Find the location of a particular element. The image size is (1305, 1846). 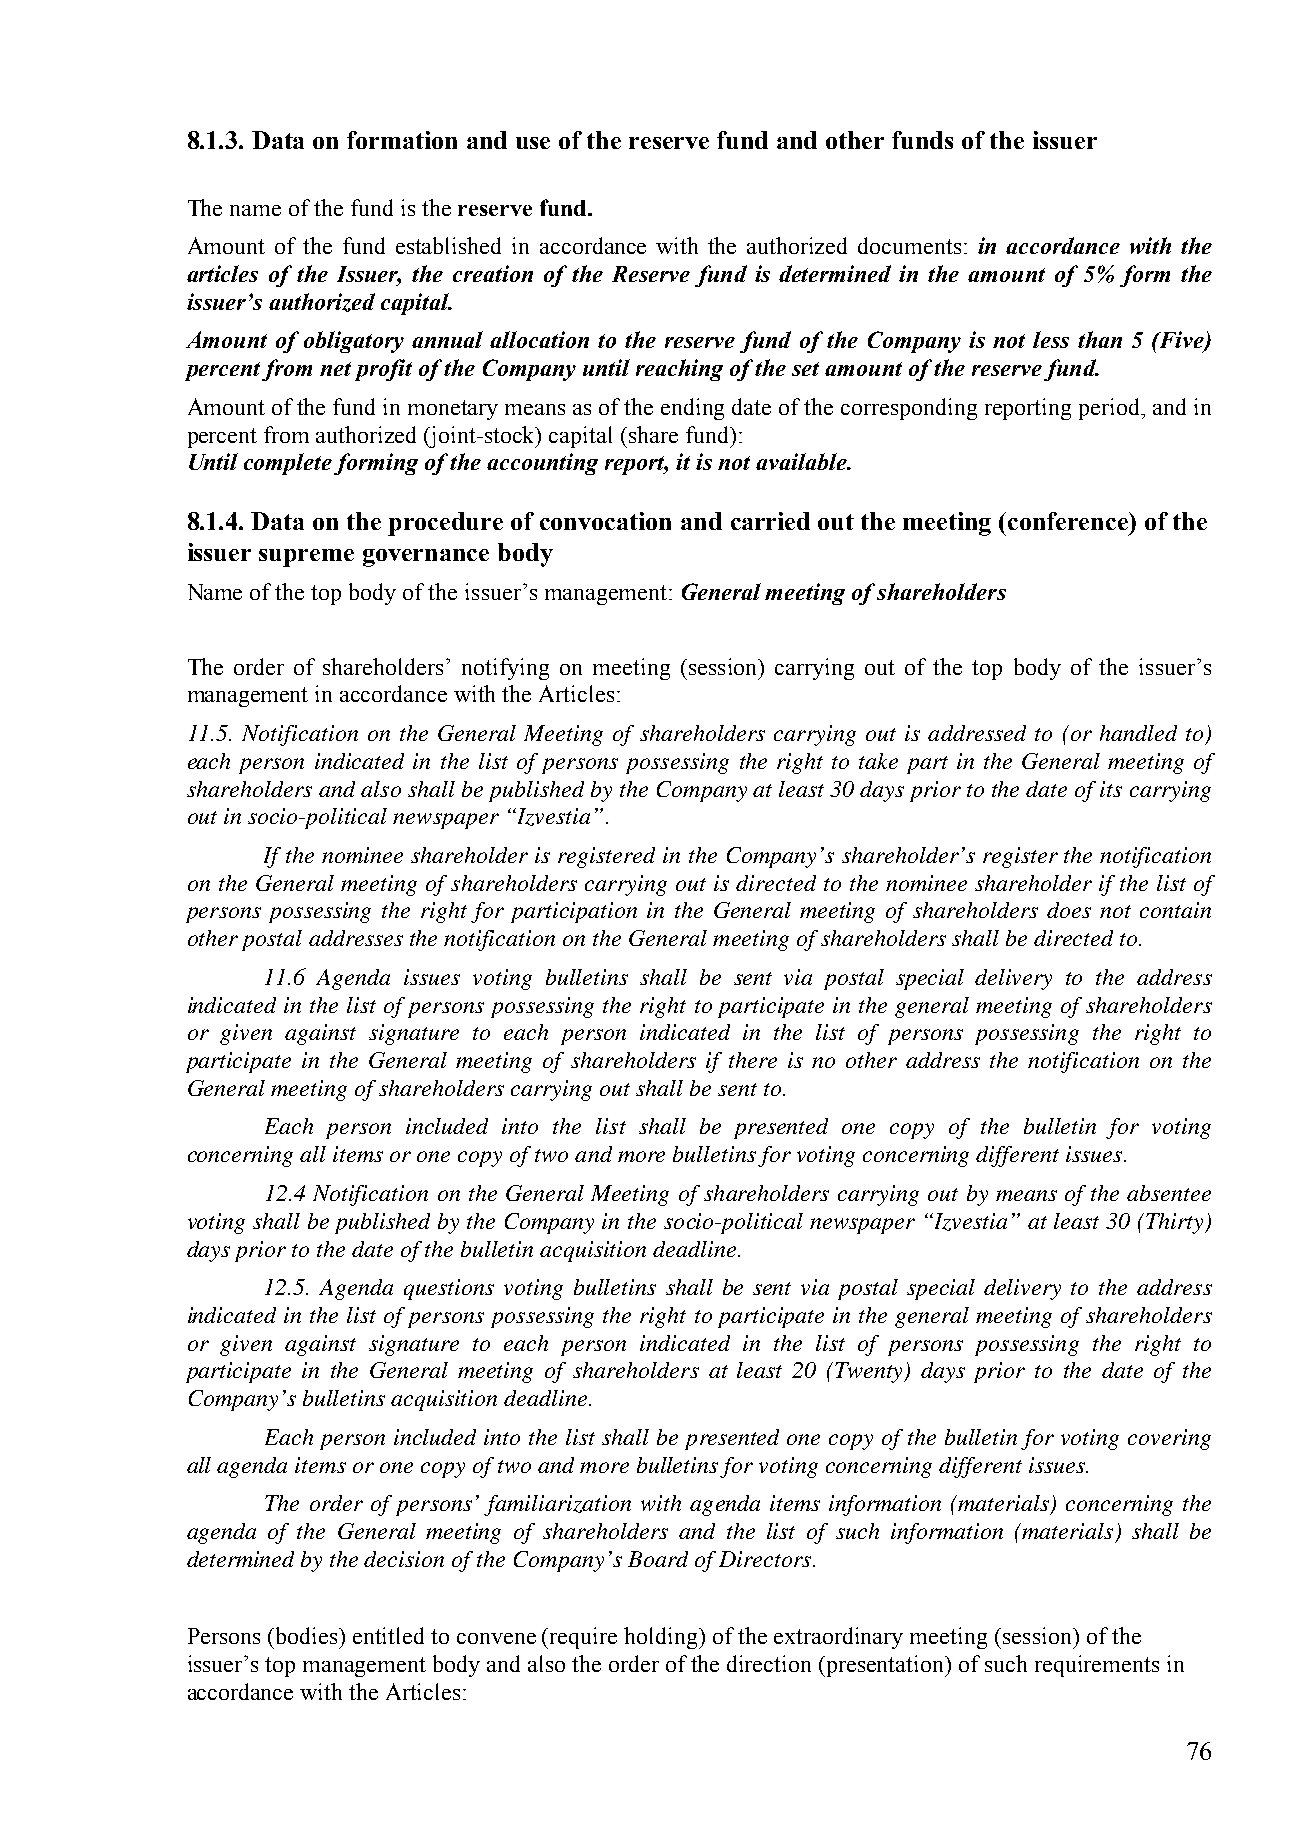

established is located at coordinates (448, 245).
